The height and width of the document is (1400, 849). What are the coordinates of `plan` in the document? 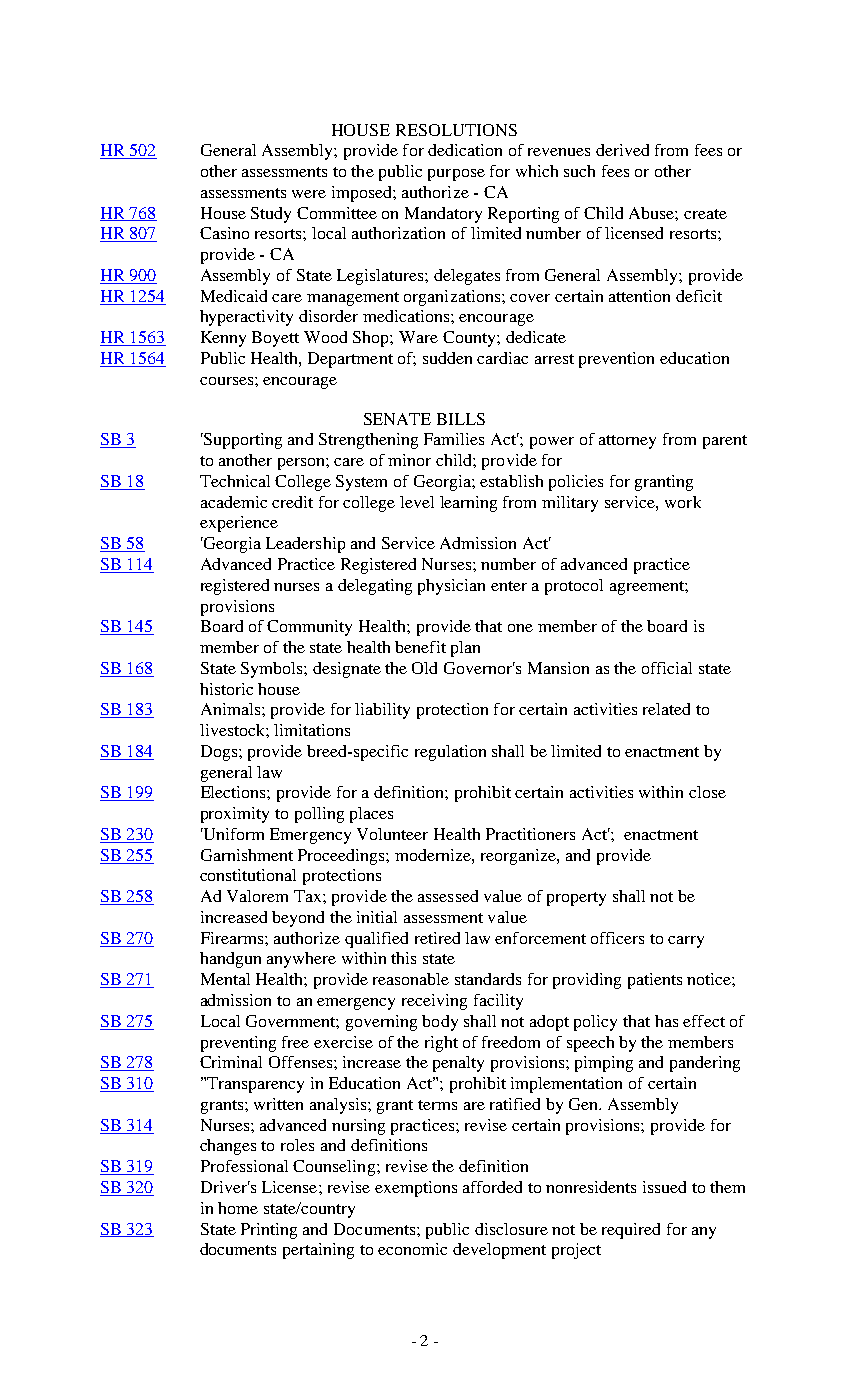 It's located at (465, 649).
